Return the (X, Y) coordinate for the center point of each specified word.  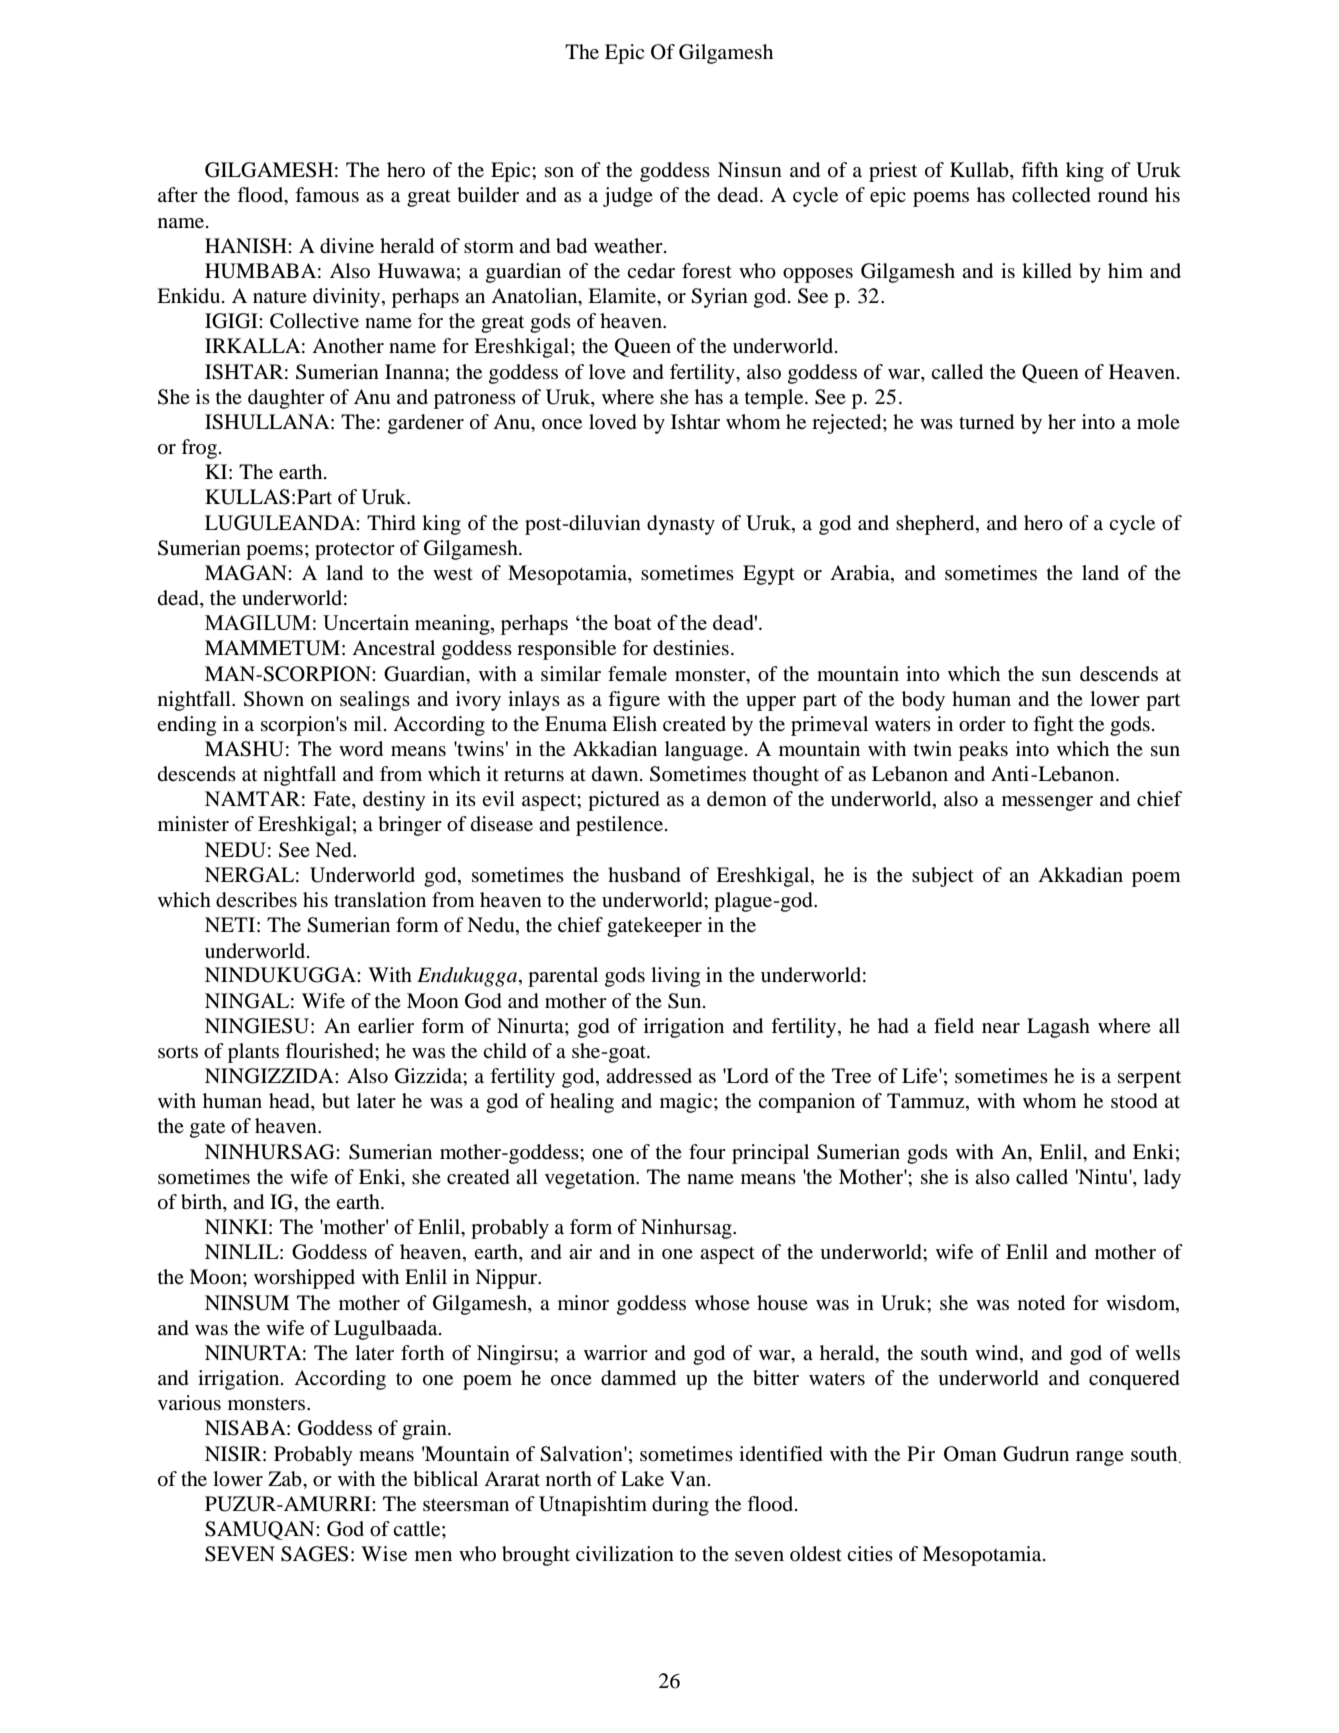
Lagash (1058, 1028)
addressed (649, 1076)
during (680, 1506)
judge (628, 197)
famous (327, 195)
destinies (691, 648)
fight (1053, 726)
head (290, 1102)
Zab (286, 1479)
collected (1051, 195)
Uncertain (366, 622)
